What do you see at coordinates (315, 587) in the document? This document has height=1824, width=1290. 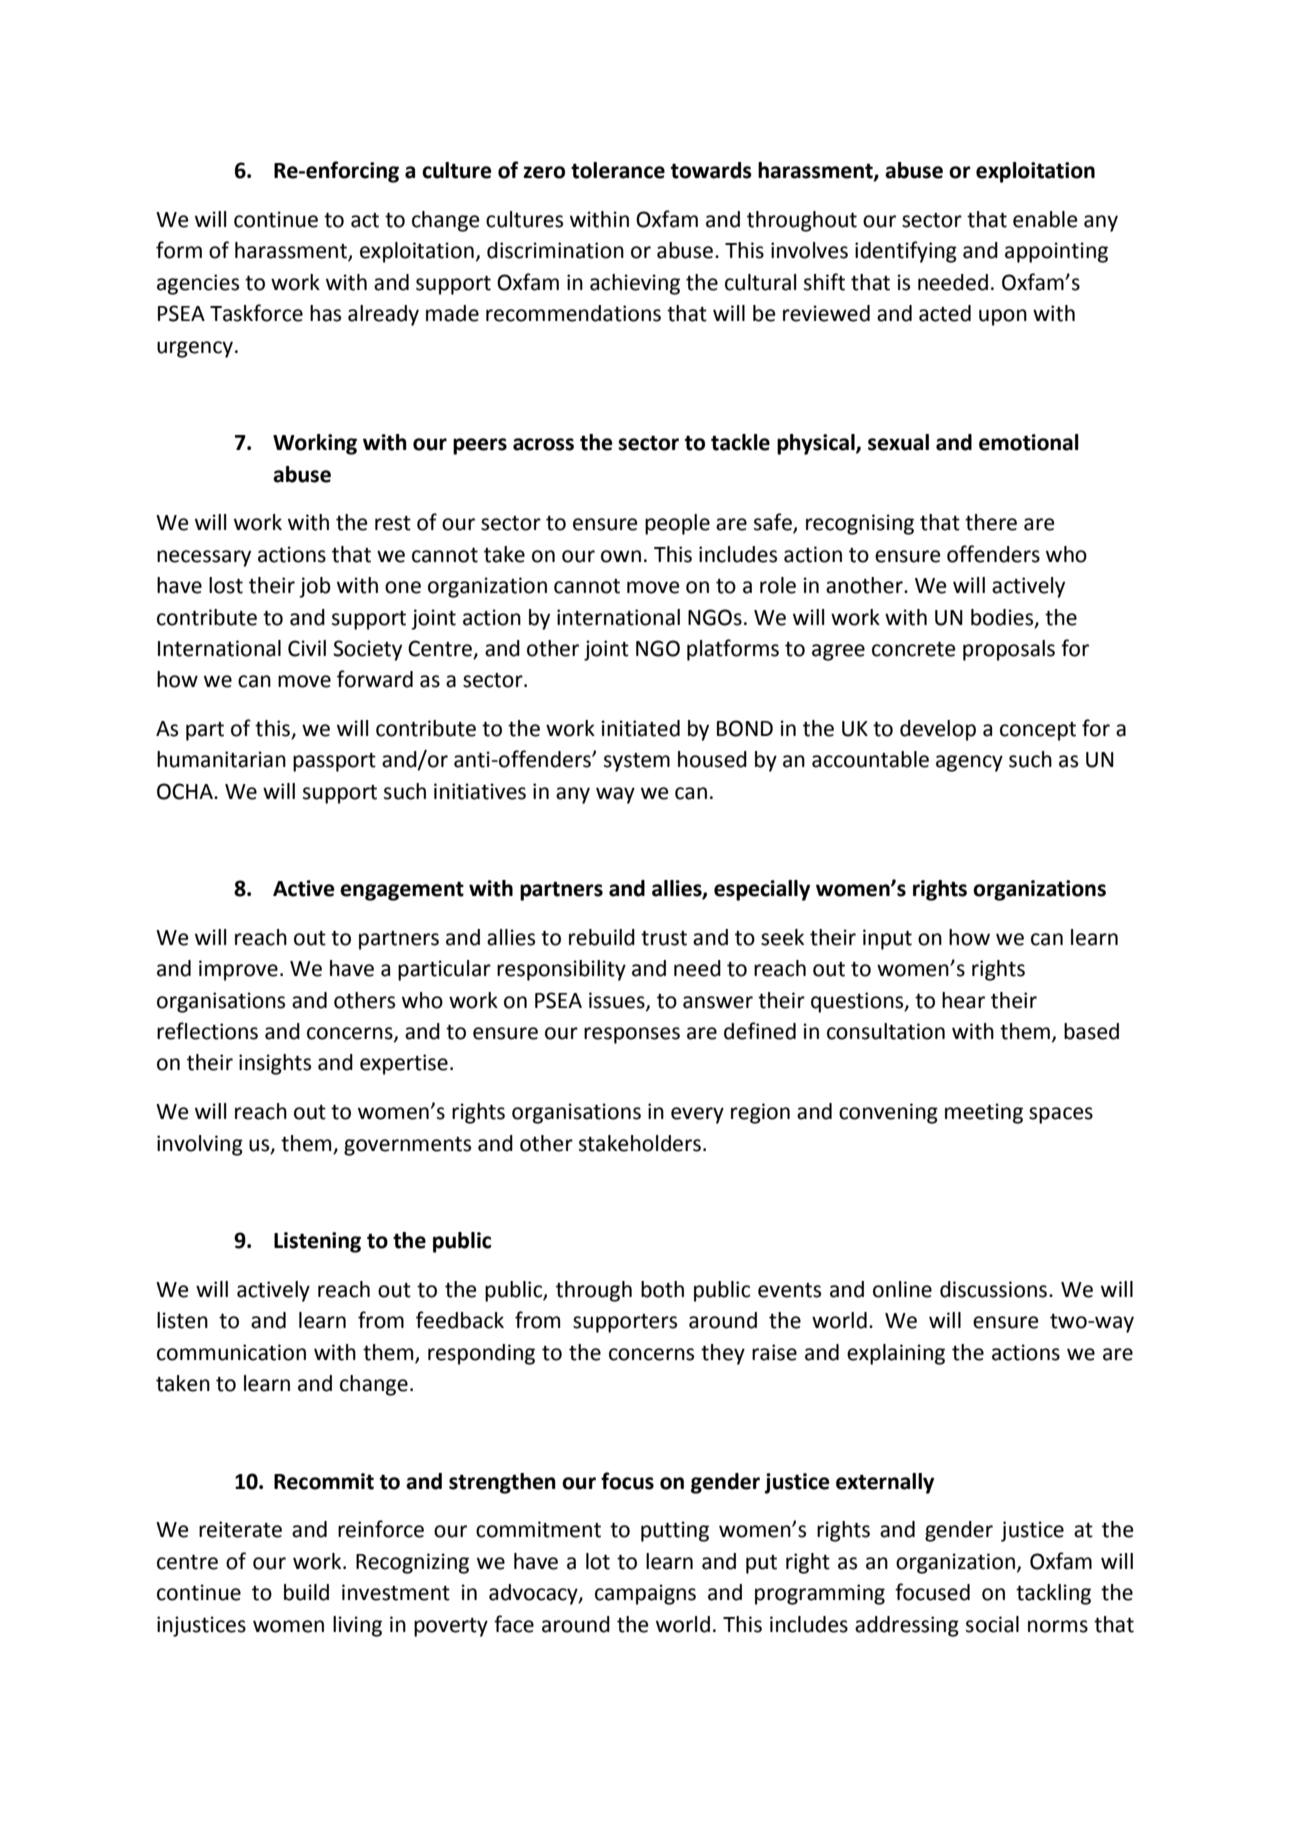 I see `job` at bounding box center [315, 587].
